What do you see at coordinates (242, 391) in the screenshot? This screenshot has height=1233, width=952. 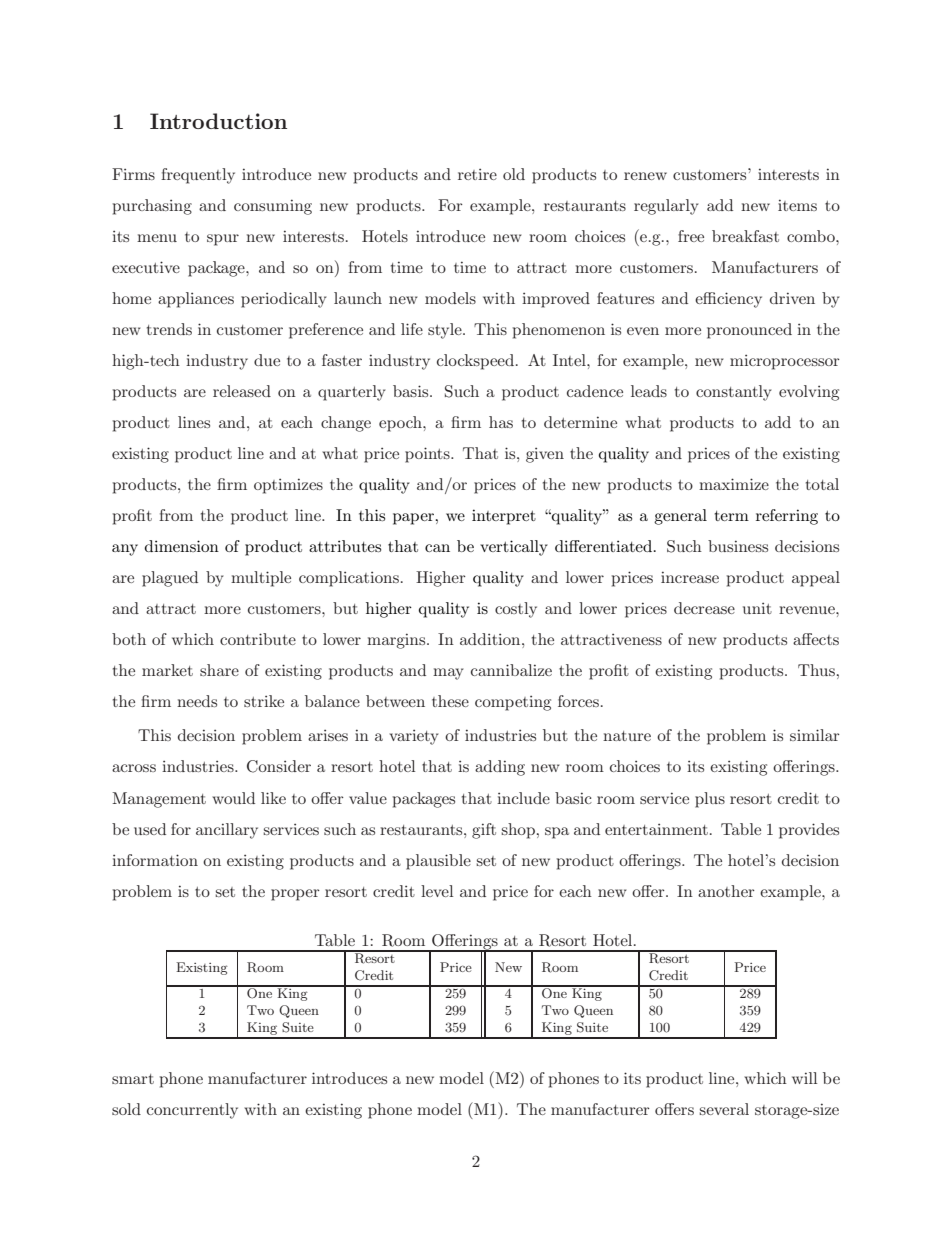 I see `released` at bounding box center [242, 391].
